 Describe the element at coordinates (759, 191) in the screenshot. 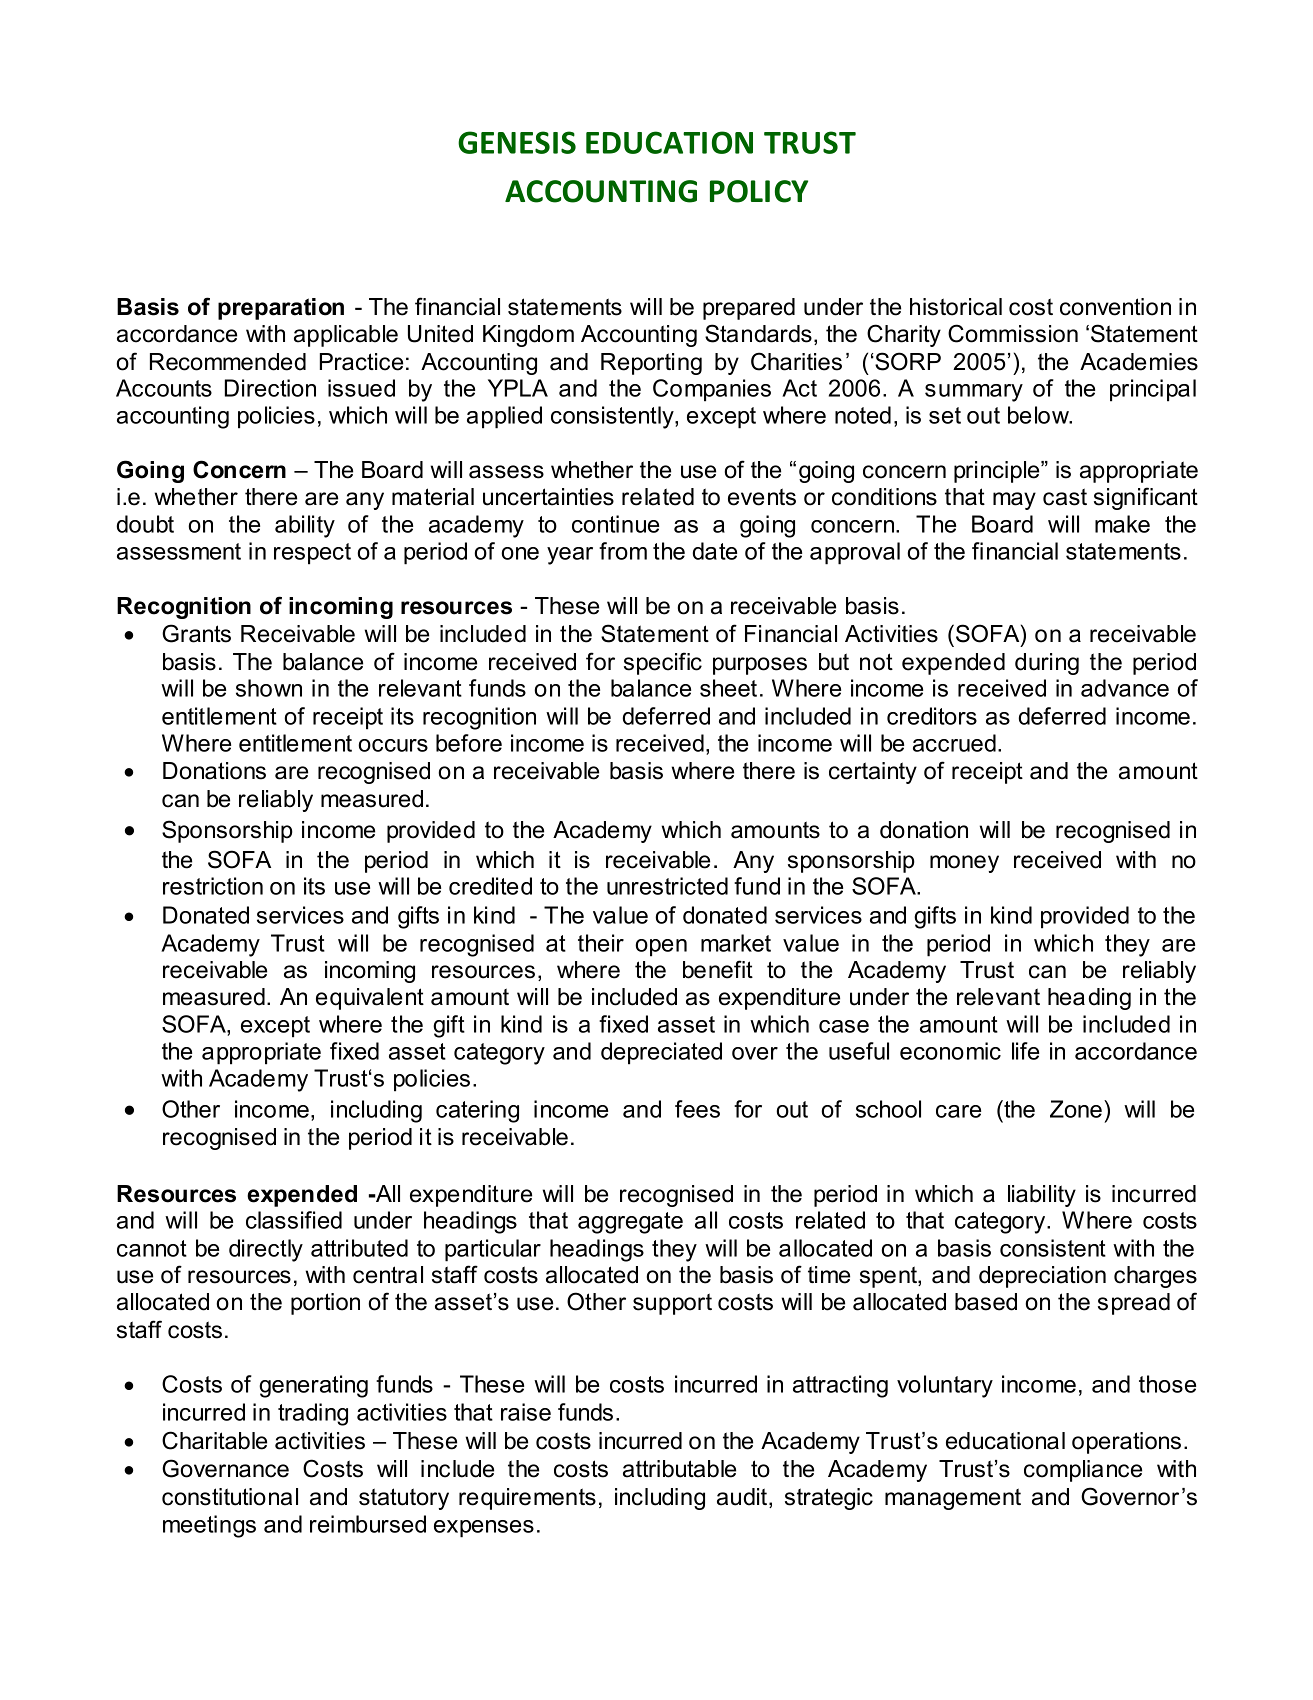

I see `POLICY` at that location.
